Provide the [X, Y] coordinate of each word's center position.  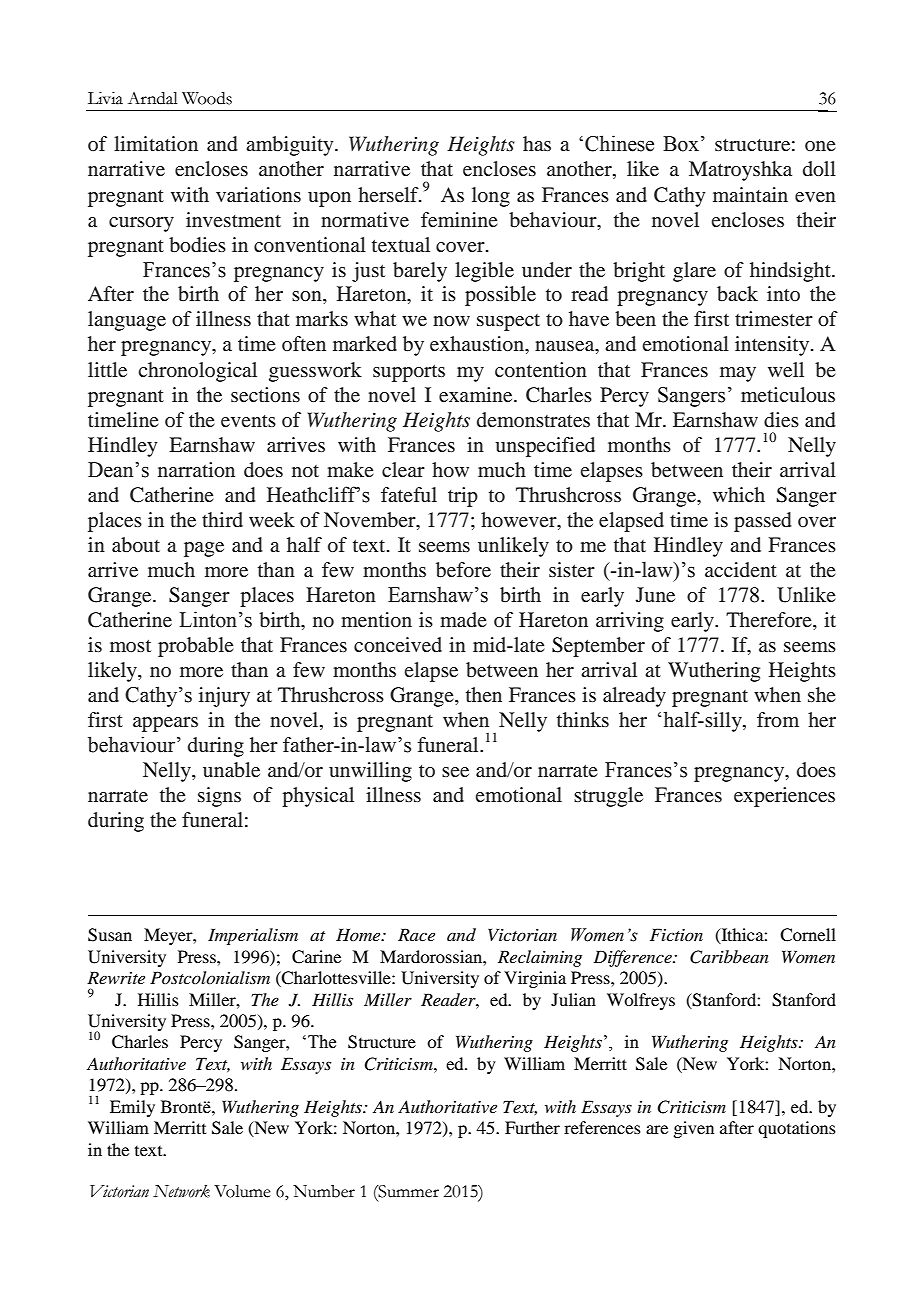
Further [532, 1127]
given [693, 1129]
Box [681, 144]
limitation [156, 143]
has [537, 143]
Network [181, 1191]
